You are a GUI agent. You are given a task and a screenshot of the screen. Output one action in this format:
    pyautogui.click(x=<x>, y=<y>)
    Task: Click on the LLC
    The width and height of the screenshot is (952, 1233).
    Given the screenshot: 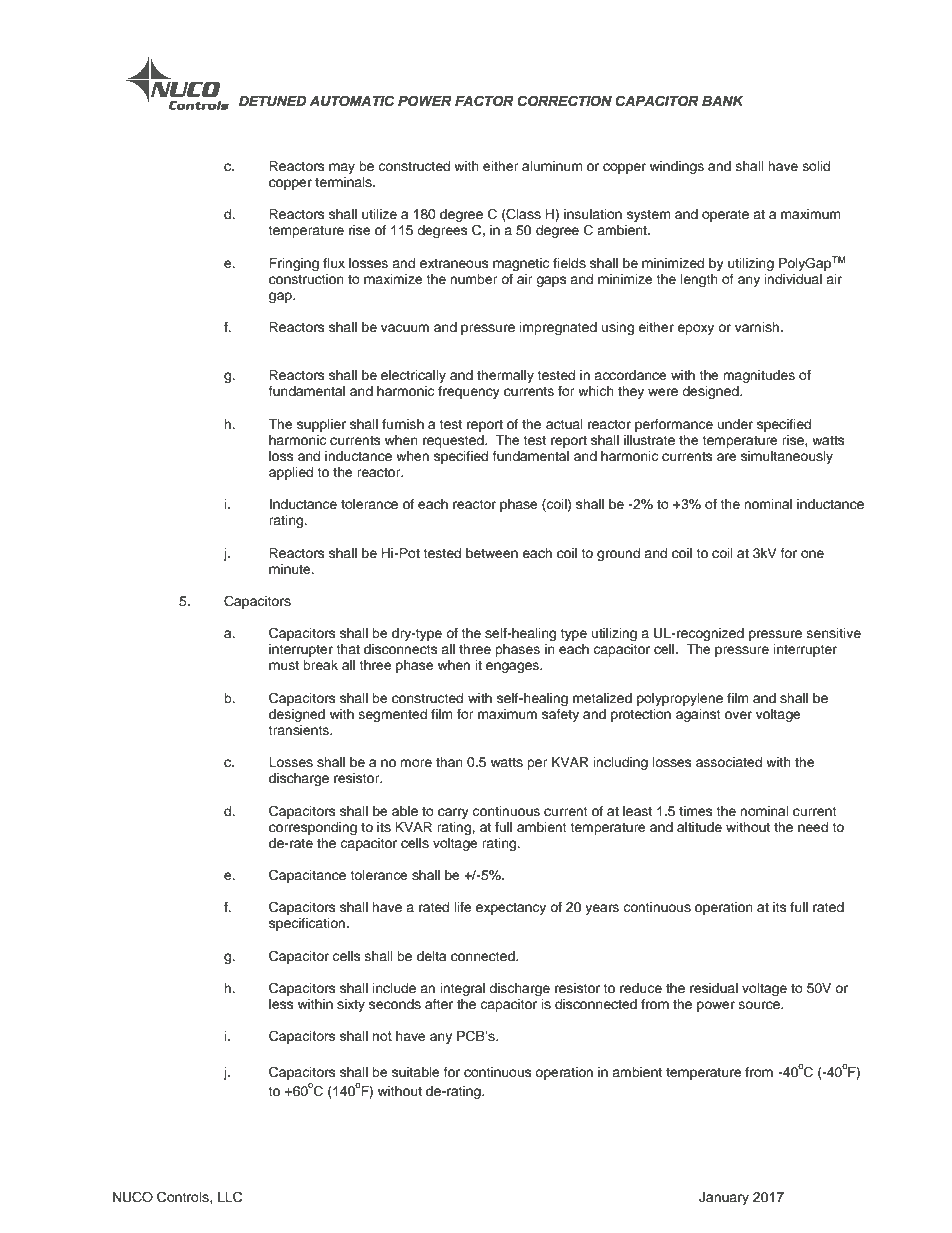 What is the action you would take?
    pyautogui.click(x=230, y=1197)
